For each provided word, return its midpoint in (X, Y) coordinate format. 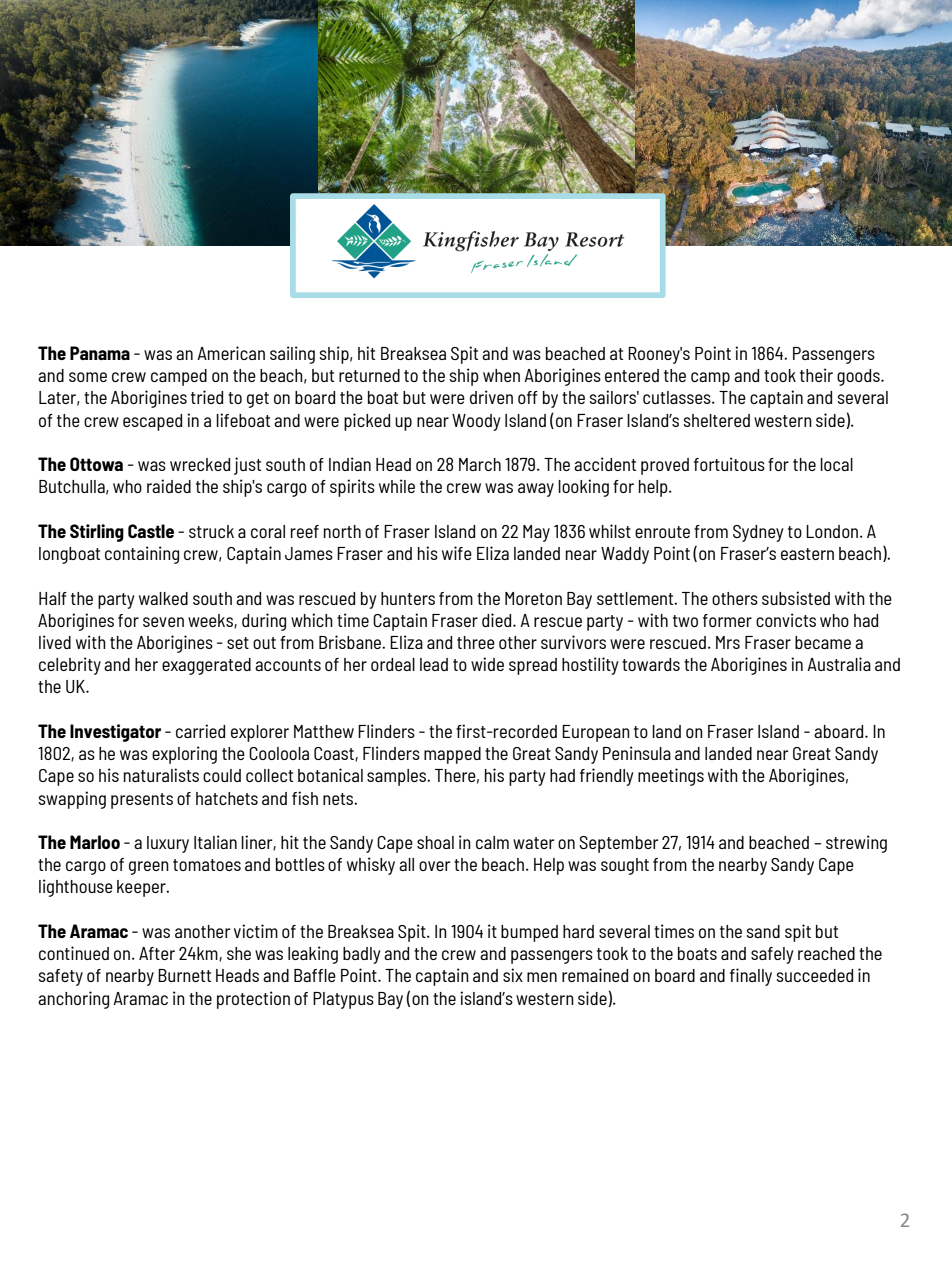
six (513, 975)
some (88, 377)
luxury (168, 844)
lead (434, 664)
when (501, 375)
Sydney (758, 533)
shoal (435, 842)
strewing (856, 844)
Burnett (184, 975)
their (816, 375)
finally (751, 977)
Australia (839, 664)
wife (457, 553)
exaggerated (206, 666)
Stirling (97, 533)
